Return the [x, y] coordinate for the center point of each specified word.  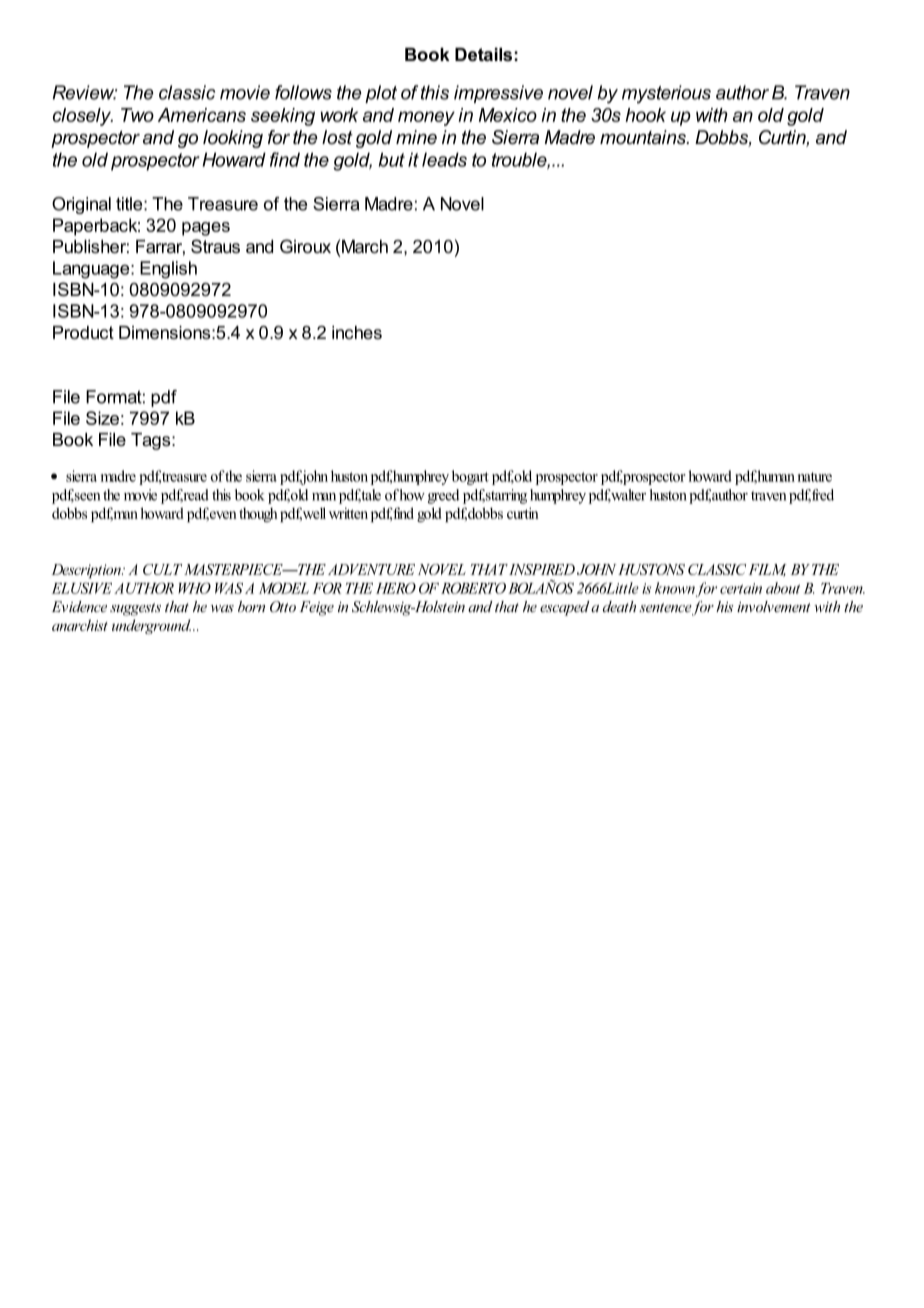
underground [151, 626]
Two [137, 115]
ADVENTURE [371, 569]
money [426, 118]
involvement [774, 606]
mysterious [666, 94]
